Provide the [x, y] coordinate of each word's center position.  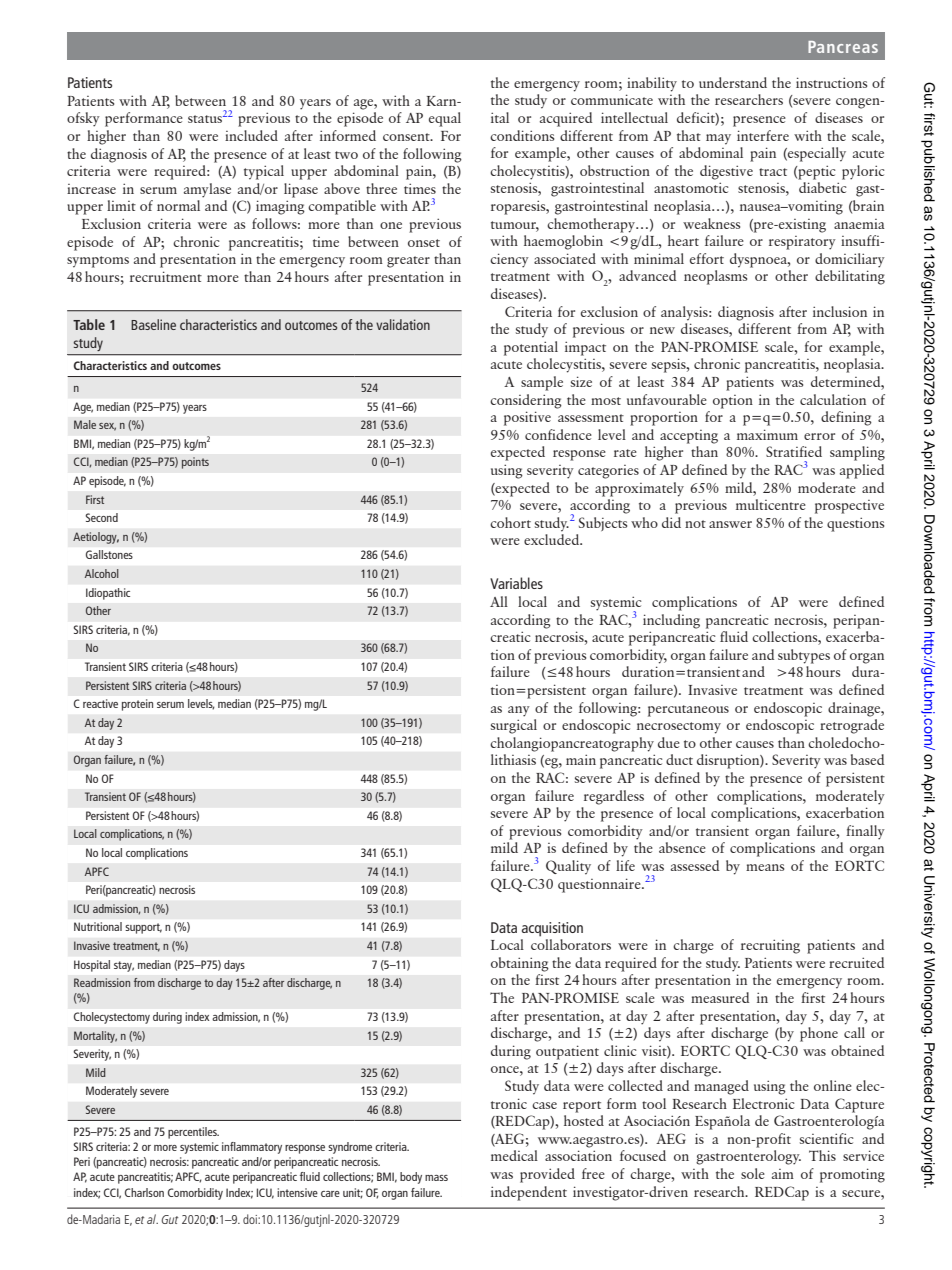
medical [514, 1155]
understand [733, 82]
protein [137, 705]
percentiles [193, 1133]
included [251, 135]
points [195, 463]
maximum [767, 434]
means [765, 867]
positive [527, 418]
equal [445, 119]
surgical [514, 726]
